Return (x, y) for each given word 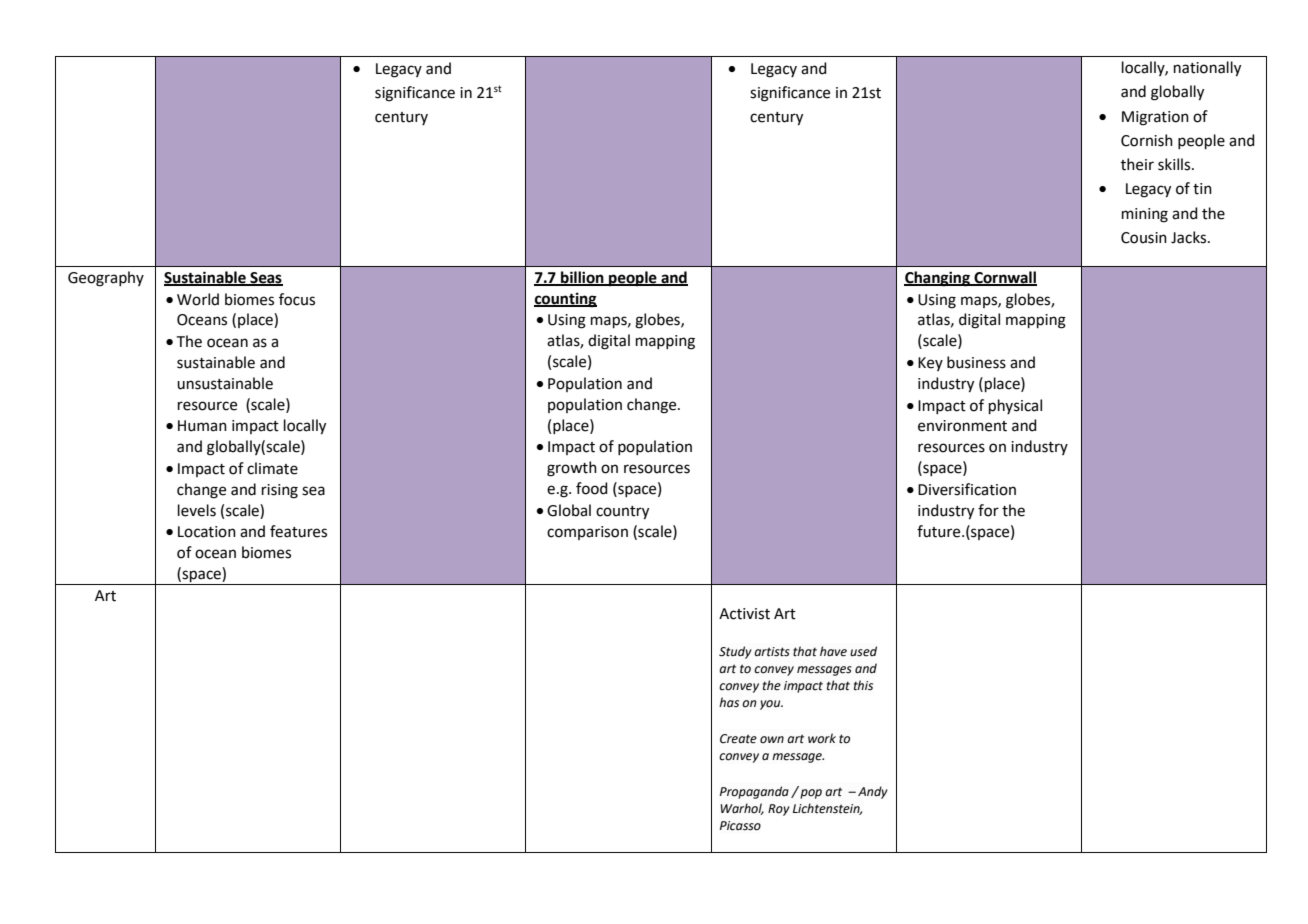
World (198, 299)
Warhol (742, 809)
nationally (1207, 69)
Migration (1155, 118)
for (988, 510)
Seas (265, 278)
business (976, 362)
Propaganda (754, 792)
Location (207, 532)
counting (565, 300)
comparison (587, 533)
